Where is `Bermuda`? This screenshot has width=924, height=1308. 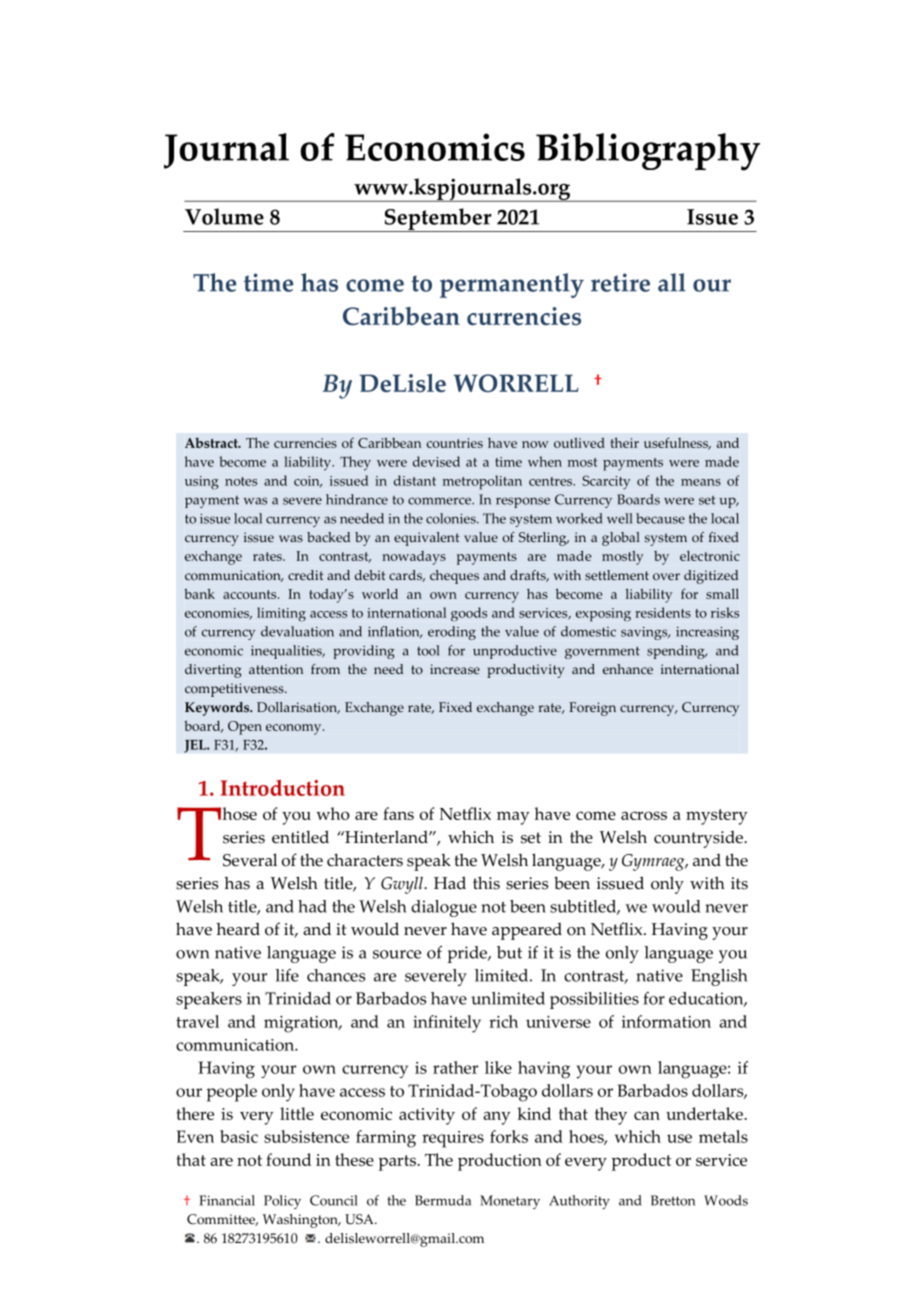
Bermuda is located at coordinates (443, 1200).
